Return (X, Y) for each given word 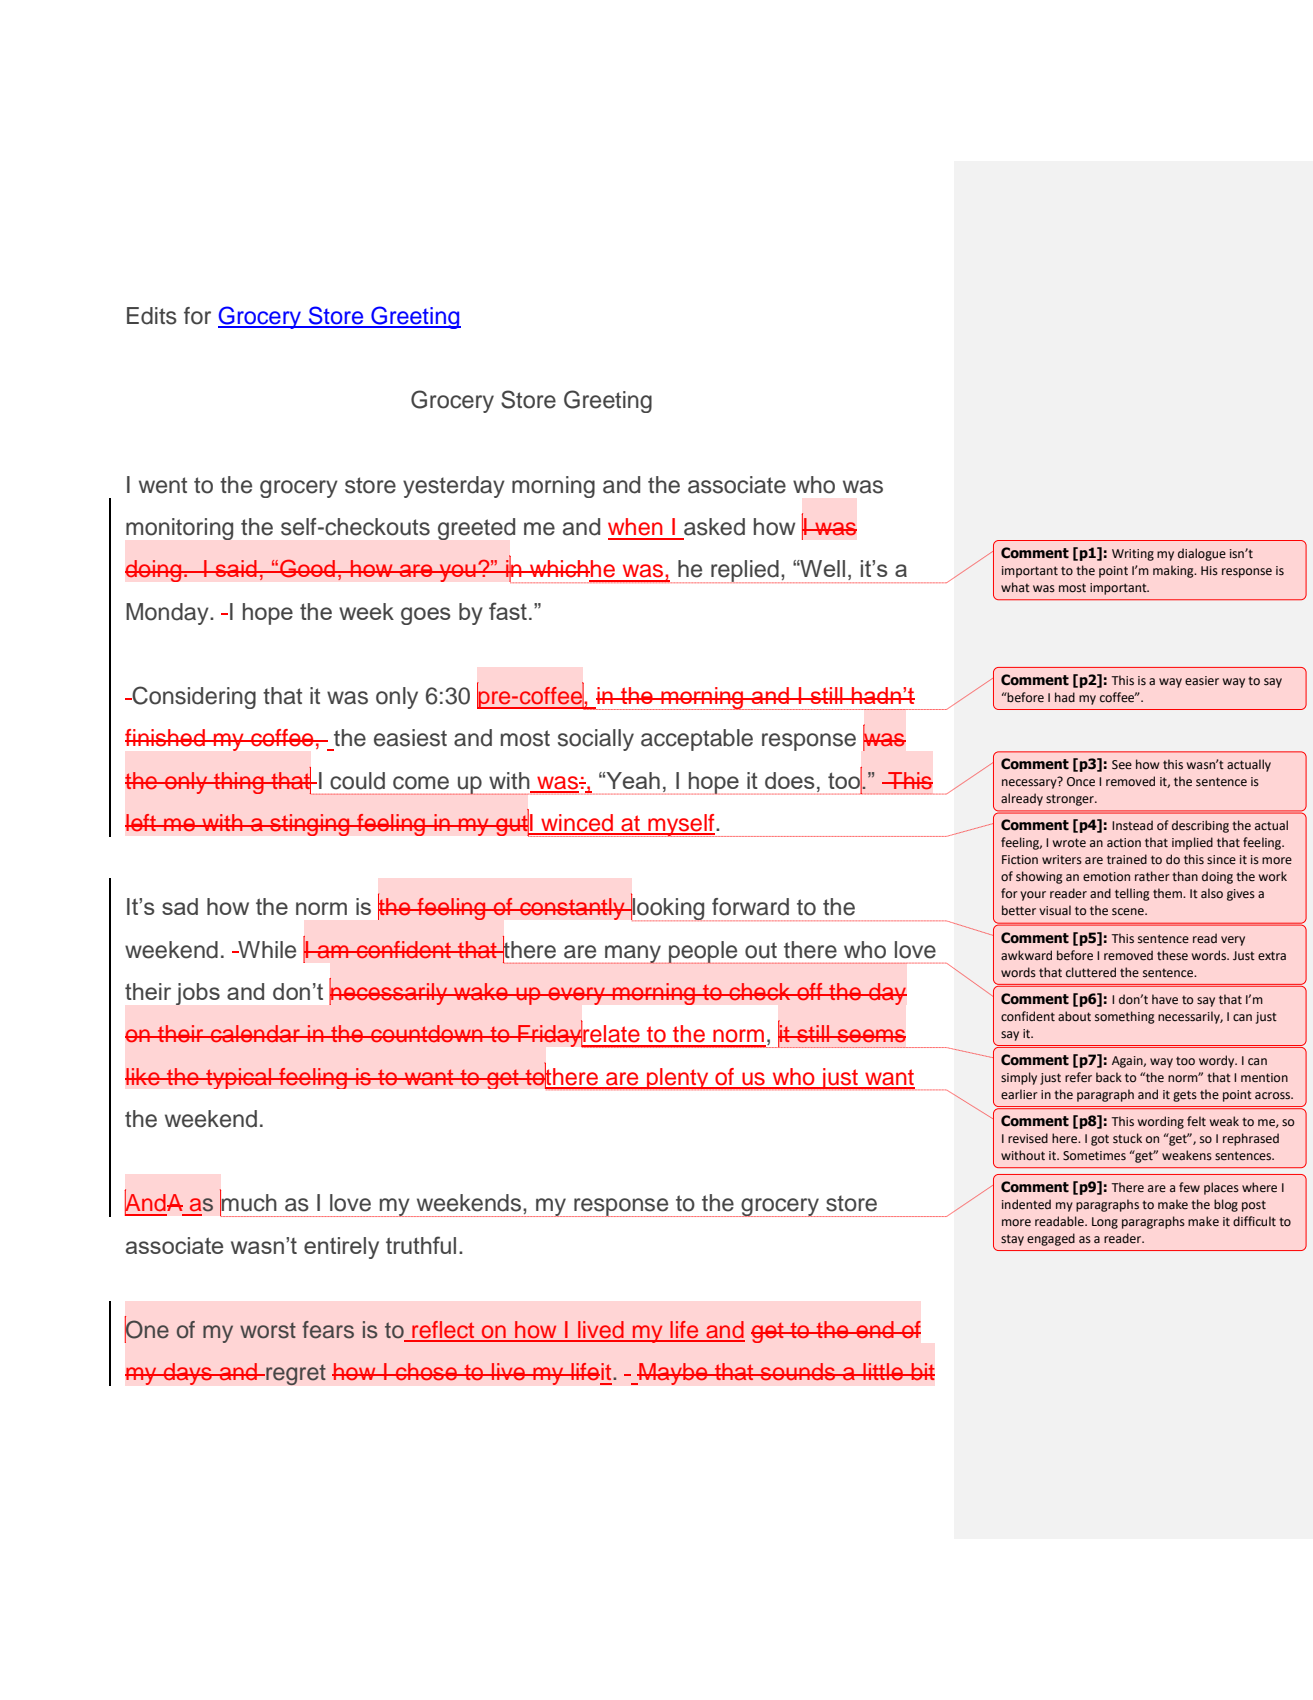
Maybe (673, 1374)
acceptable (697, 740)
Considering (193, 697)
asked (714, 527)
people (703, 952)
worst (268, 1330)
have (1165, 999)
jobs (198, 994)
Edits (152, 316)
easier (1202, 681)
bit (922, 1371)
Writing (1133, 555)
